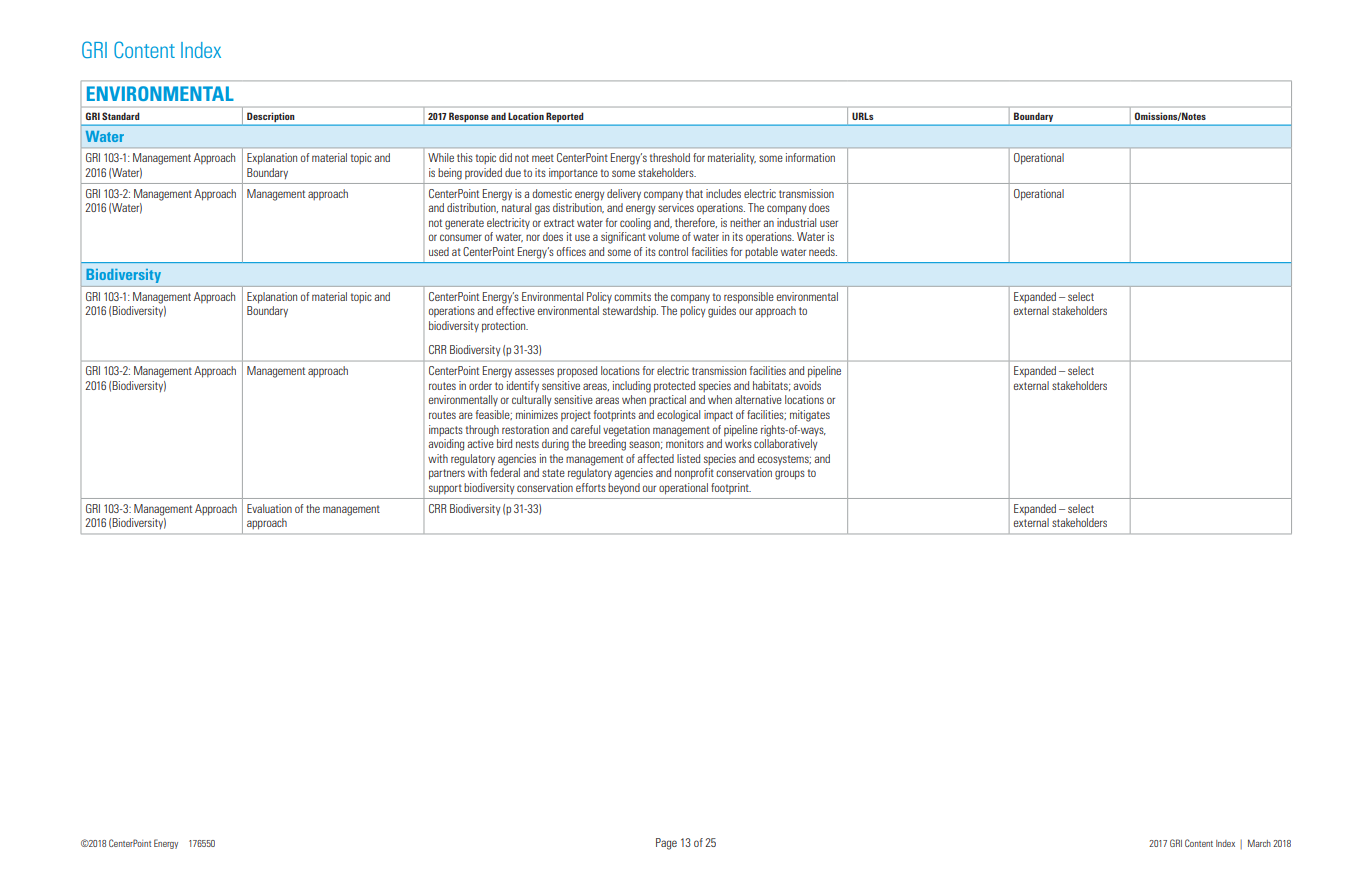 Image resolution: width=1372 pixels, height=887 pixels. What do you see at coordinates (670, 157) in the screenshot?
I see `threshold` at bounding box center [670, 157].
